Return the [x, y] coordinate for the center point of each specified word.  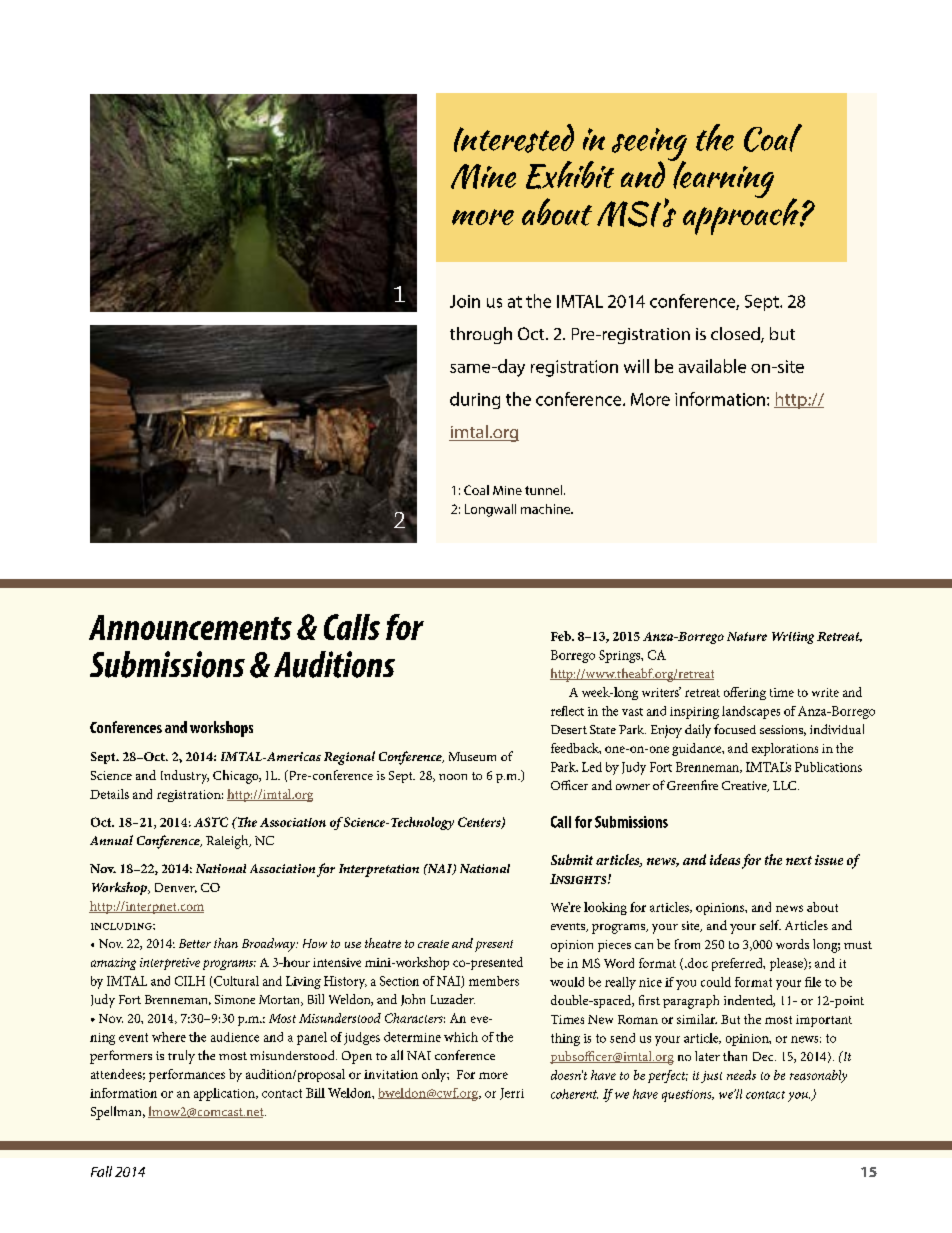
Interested [514, 138]
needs [741, 1075]
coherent [574, 1094]
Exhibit [570, 175]
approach [742, 215]
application [225, 1094]
